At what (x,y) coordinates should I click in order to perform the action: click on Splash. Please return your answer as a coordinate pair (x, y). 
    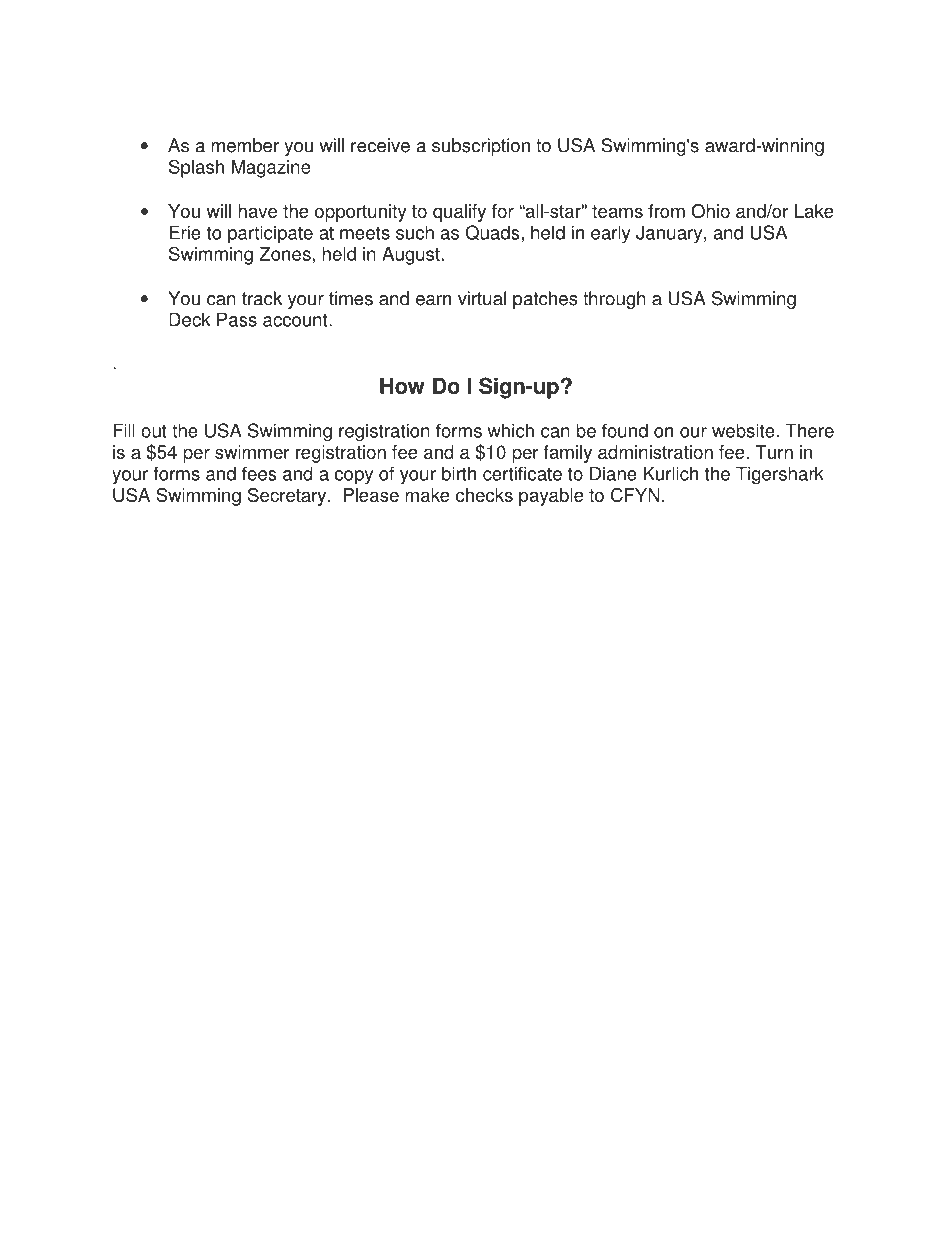
    Looking at the image, I should click on (196, 168).
